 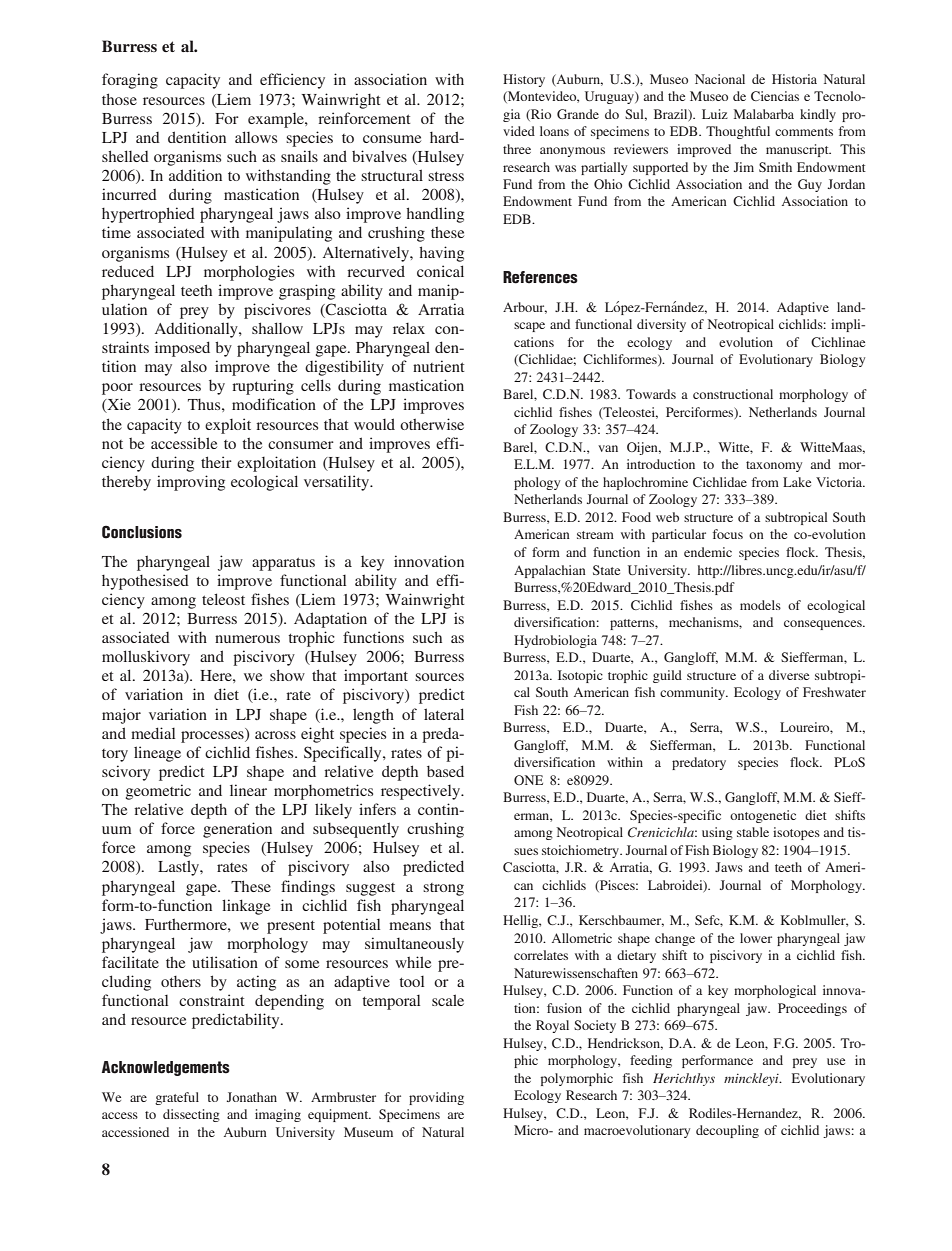 I want to click on lateral, so click(x=444, y=714).
